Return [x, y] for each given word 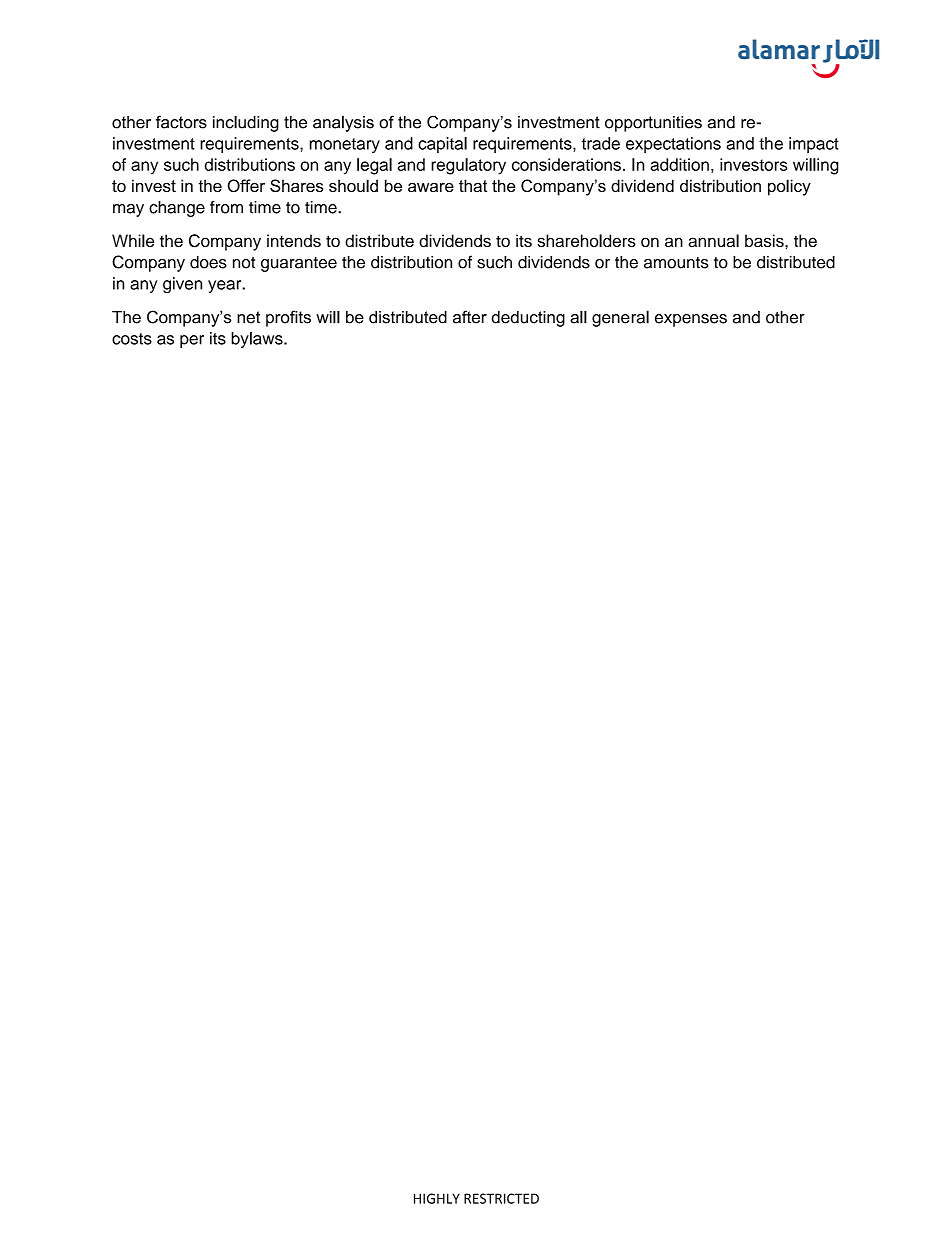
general [620, 318]
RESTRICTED [501, 1198]
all [578, 317]
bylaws [258, 340]
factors [181, 122]
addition [679, 164]
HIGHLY [437, 1198]
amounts [676, 263]
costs [132, 339]
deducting [528, 319]
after [470, 317]
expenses [691, 320]
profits [288, 318]
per [192, 341]
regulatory [468, 166]
